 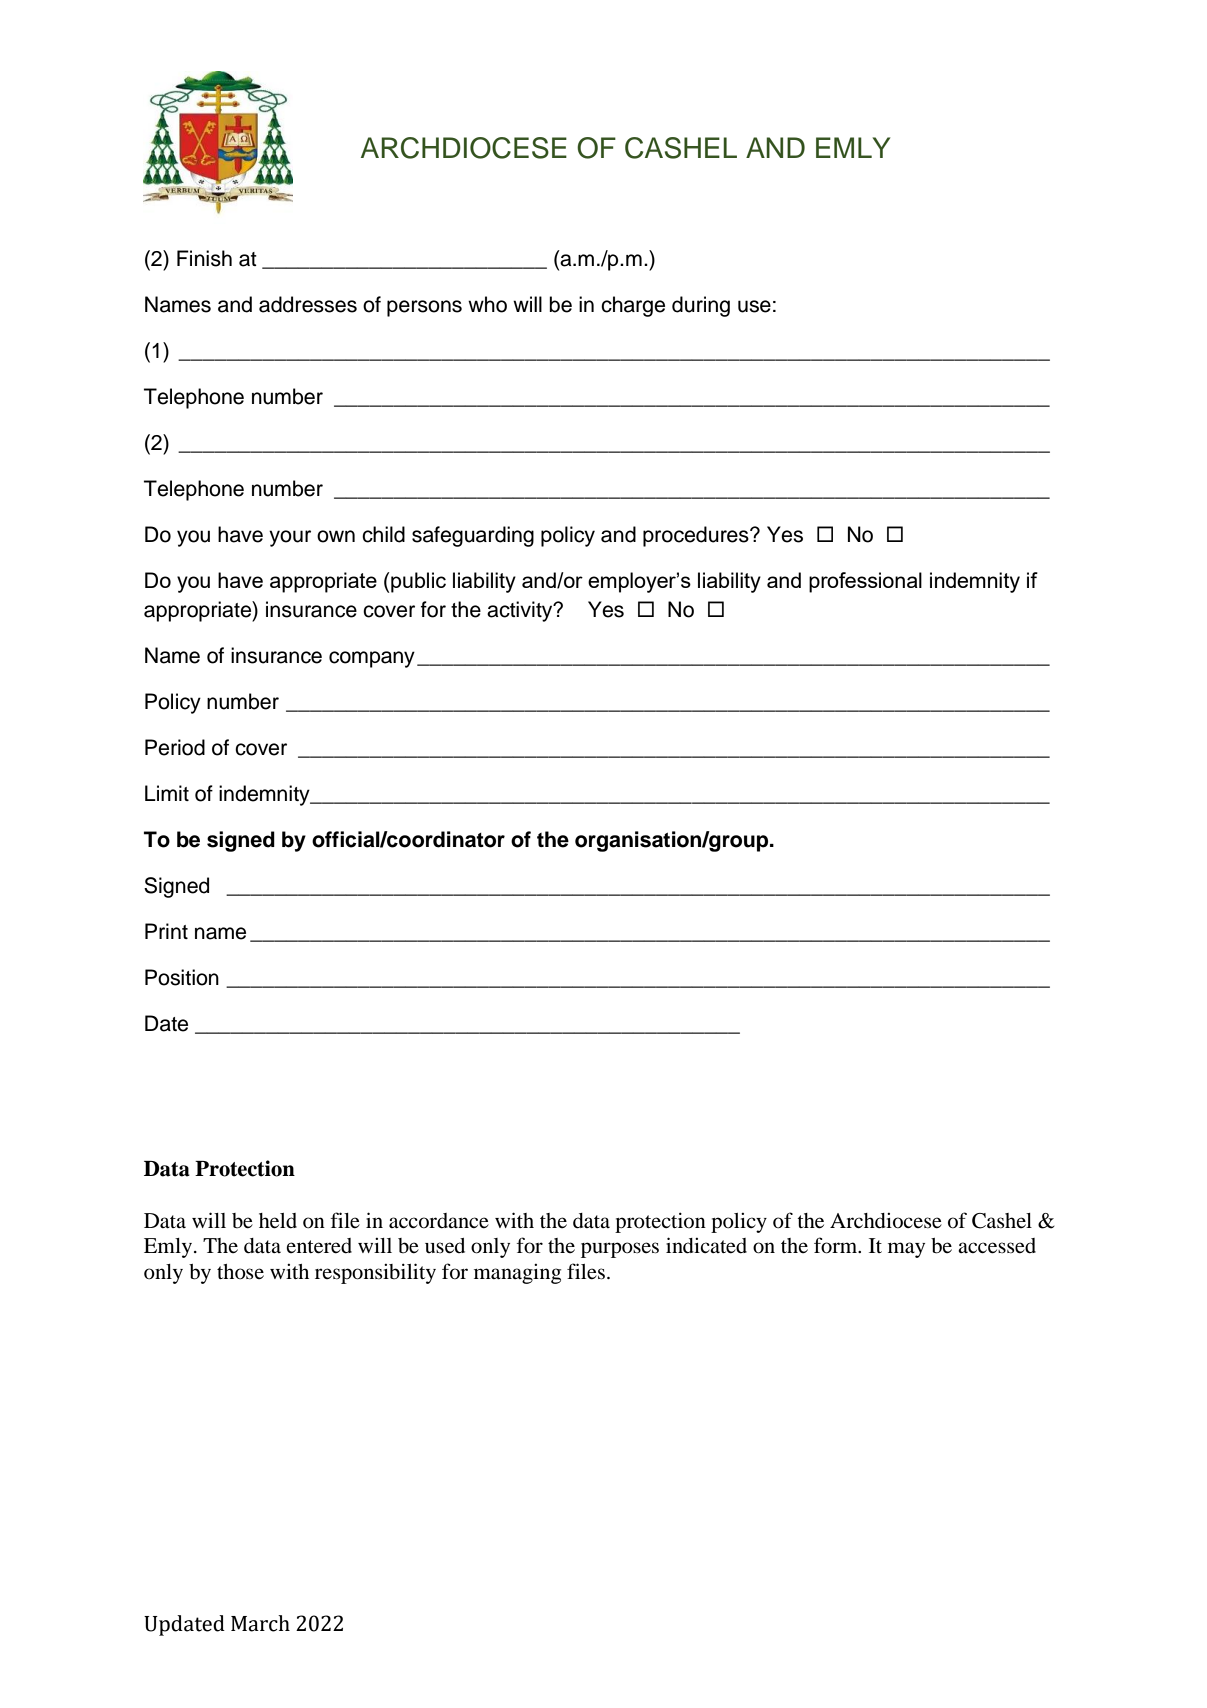 I want to click on addresses, so click(x=308, y=304).
